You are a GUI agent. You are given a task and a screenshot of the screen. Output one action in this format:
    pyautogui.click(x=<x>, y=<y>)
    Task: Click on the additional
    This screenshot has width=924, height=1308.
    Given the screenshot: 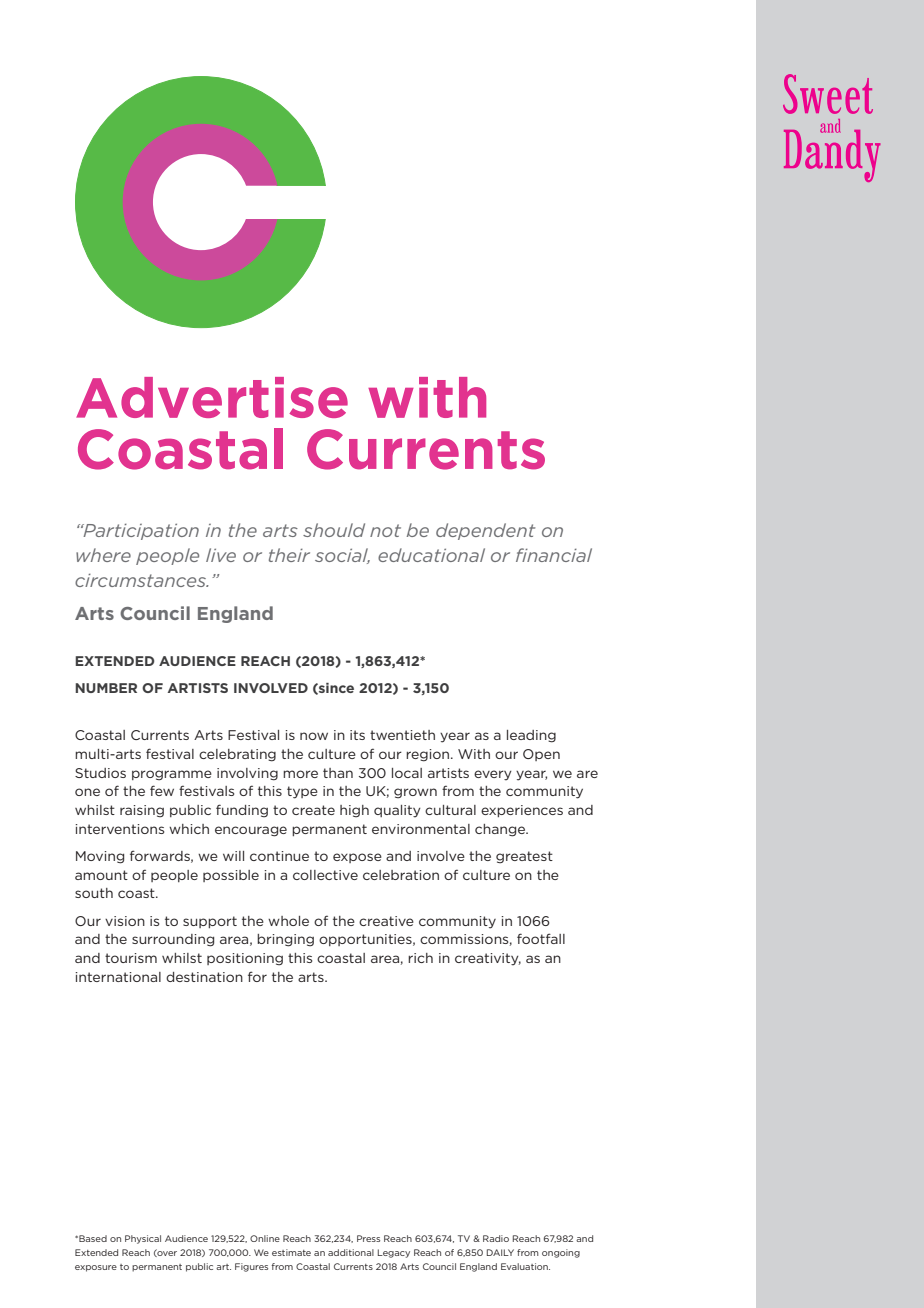 What is the action you would take?
    pyautogui.click(x=351, y=1252)
